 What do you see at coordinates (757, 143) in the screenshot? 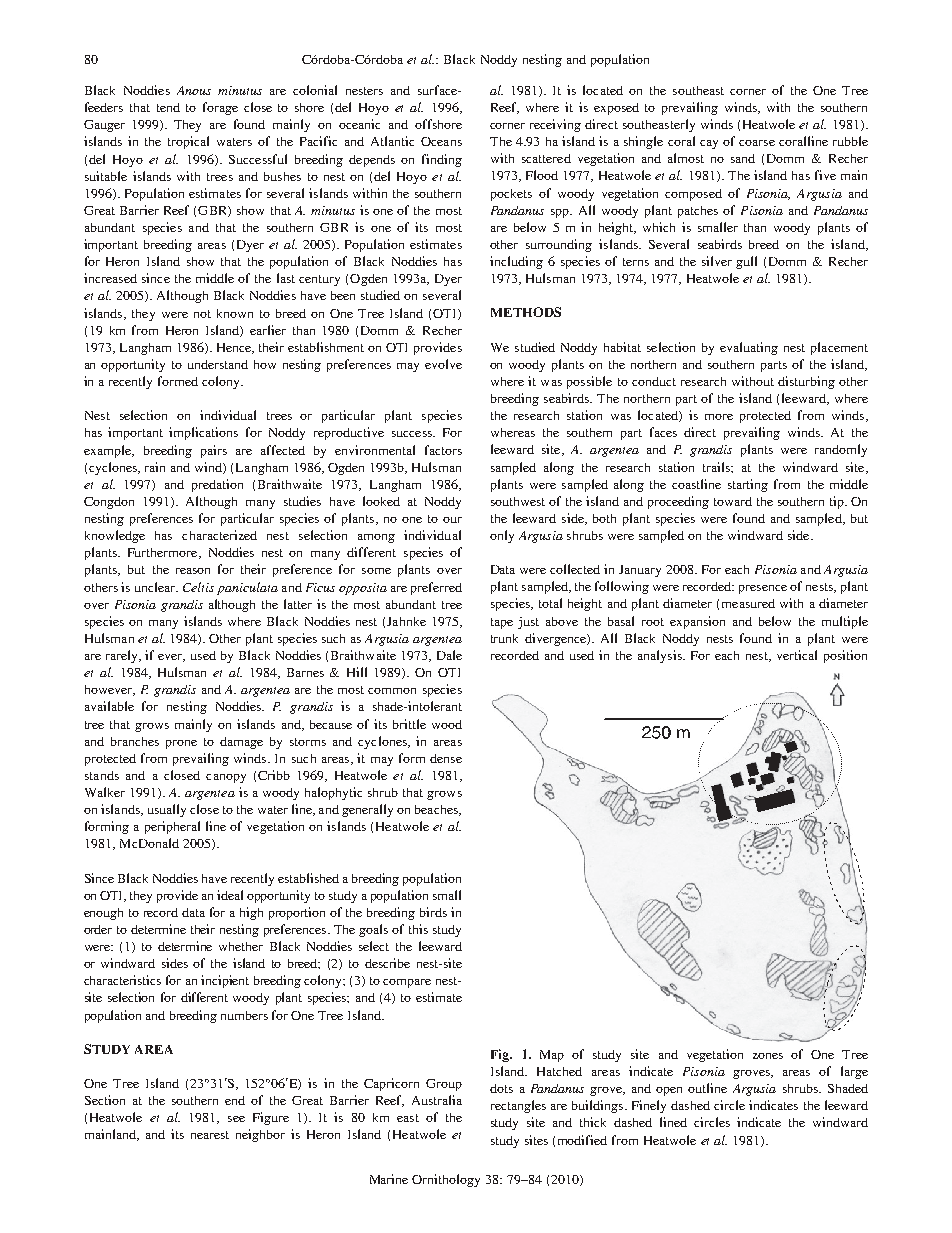
I see `coarse` at bounding box center [757, 143].
